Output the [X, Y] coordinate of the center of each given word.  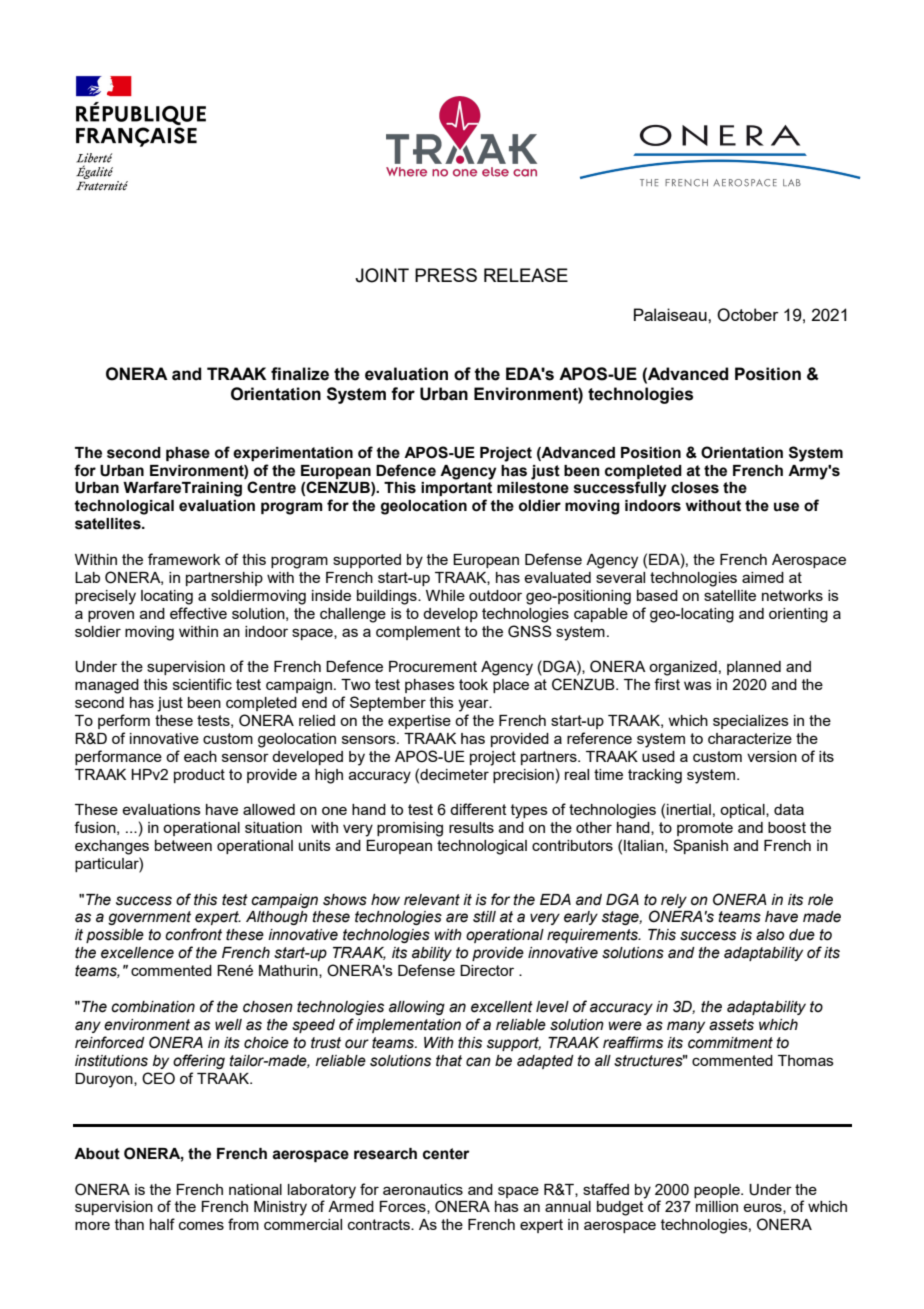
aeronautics [423, 1189]
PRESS [446, 275]
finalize [300, 374]
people [718, 1191]
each [200, 756]
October [748, 315]
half [162, 1224]
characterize [750, 738]
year [474, 705]
